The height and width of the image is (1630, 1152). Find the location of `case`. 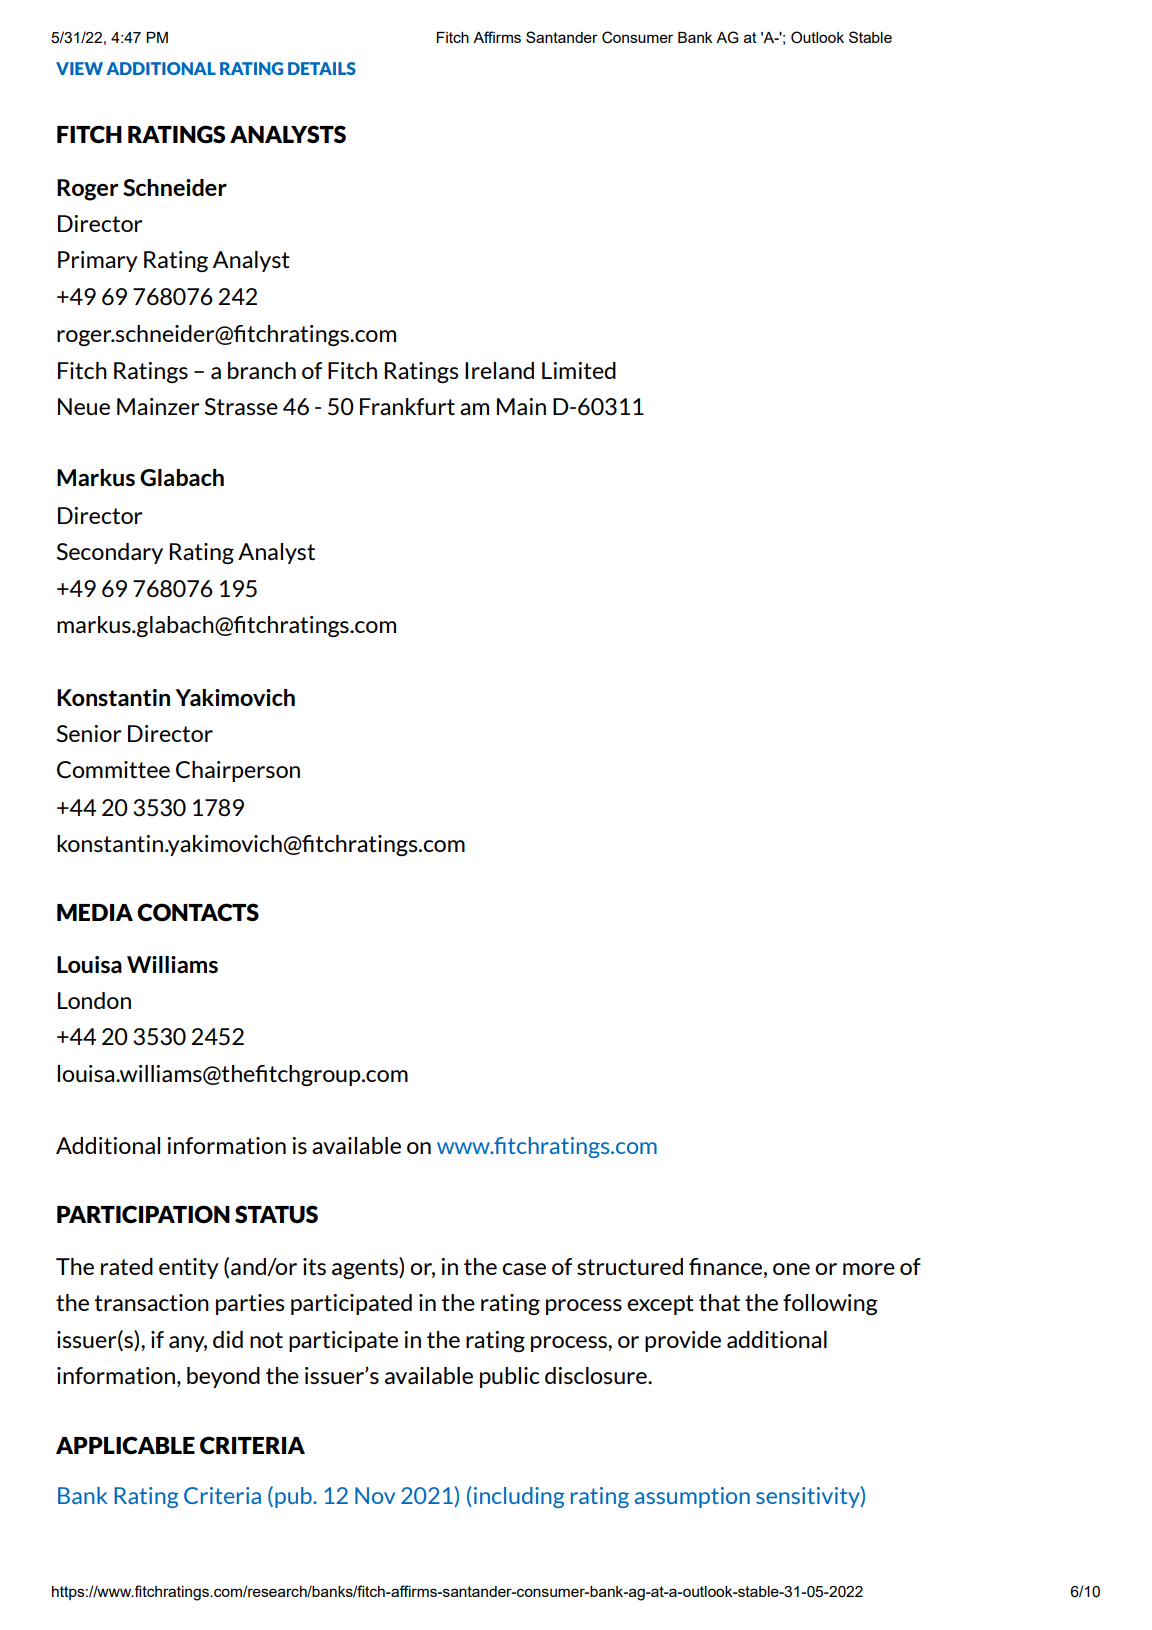

case is located at coordinates (524, 1269).
